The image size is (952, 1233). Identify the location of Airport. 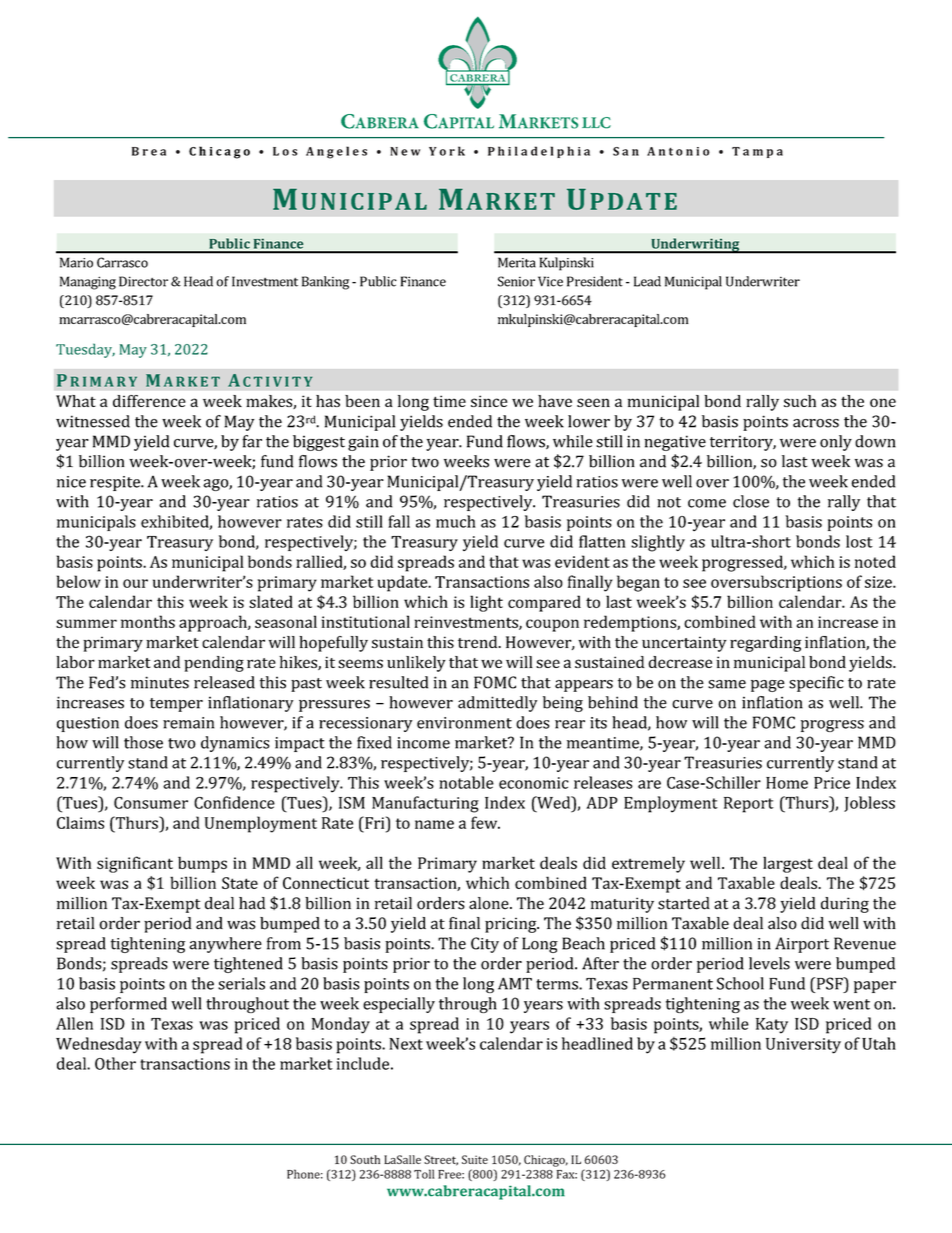
(802, 945).
